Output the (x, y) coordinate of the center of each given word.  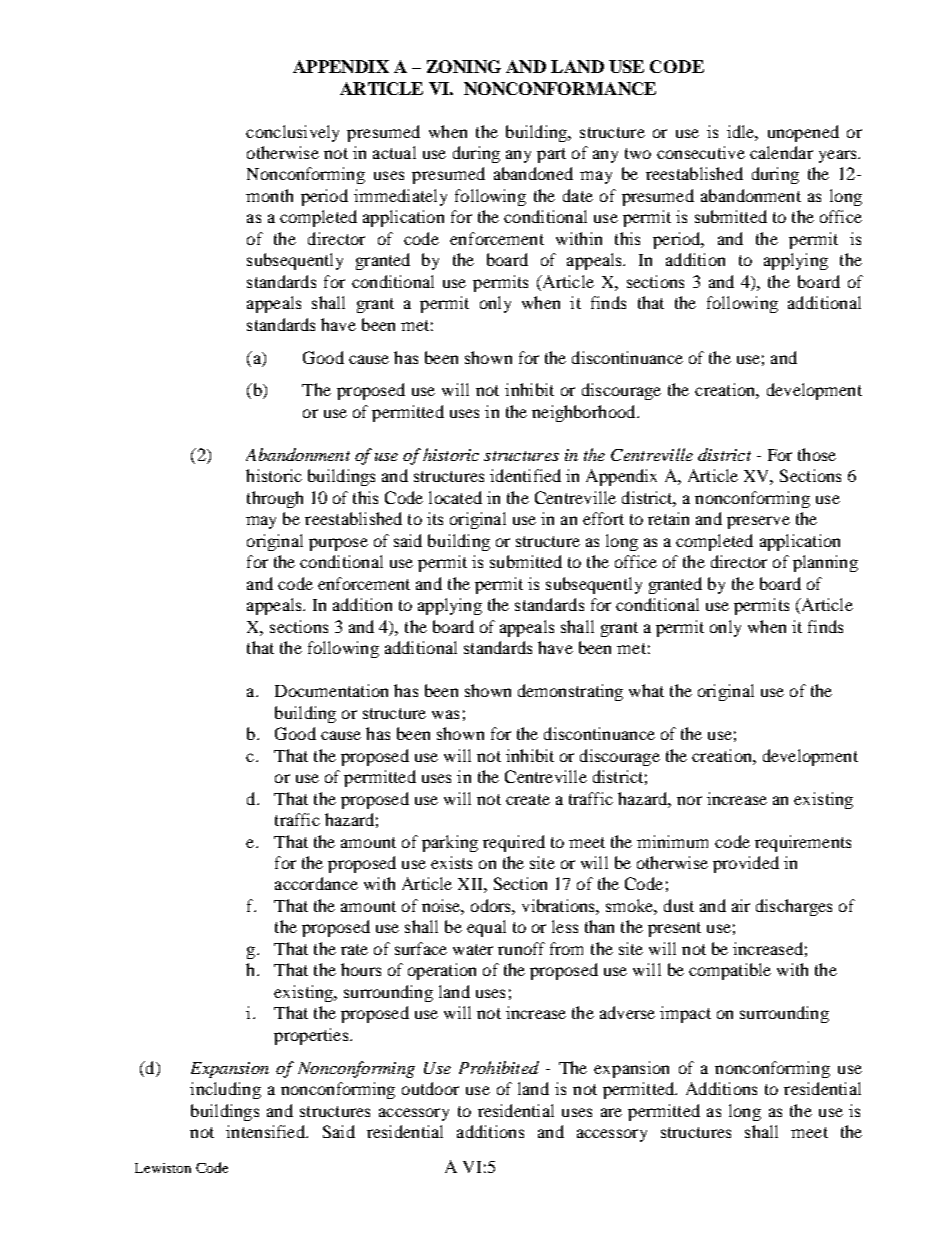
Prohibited (499, 1067)
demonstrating (570, 692)
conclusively (292, 133)
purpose (338, 544)
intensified (266, 1131)
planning (825, 563)
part (551, 155)
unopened (803, 133)
